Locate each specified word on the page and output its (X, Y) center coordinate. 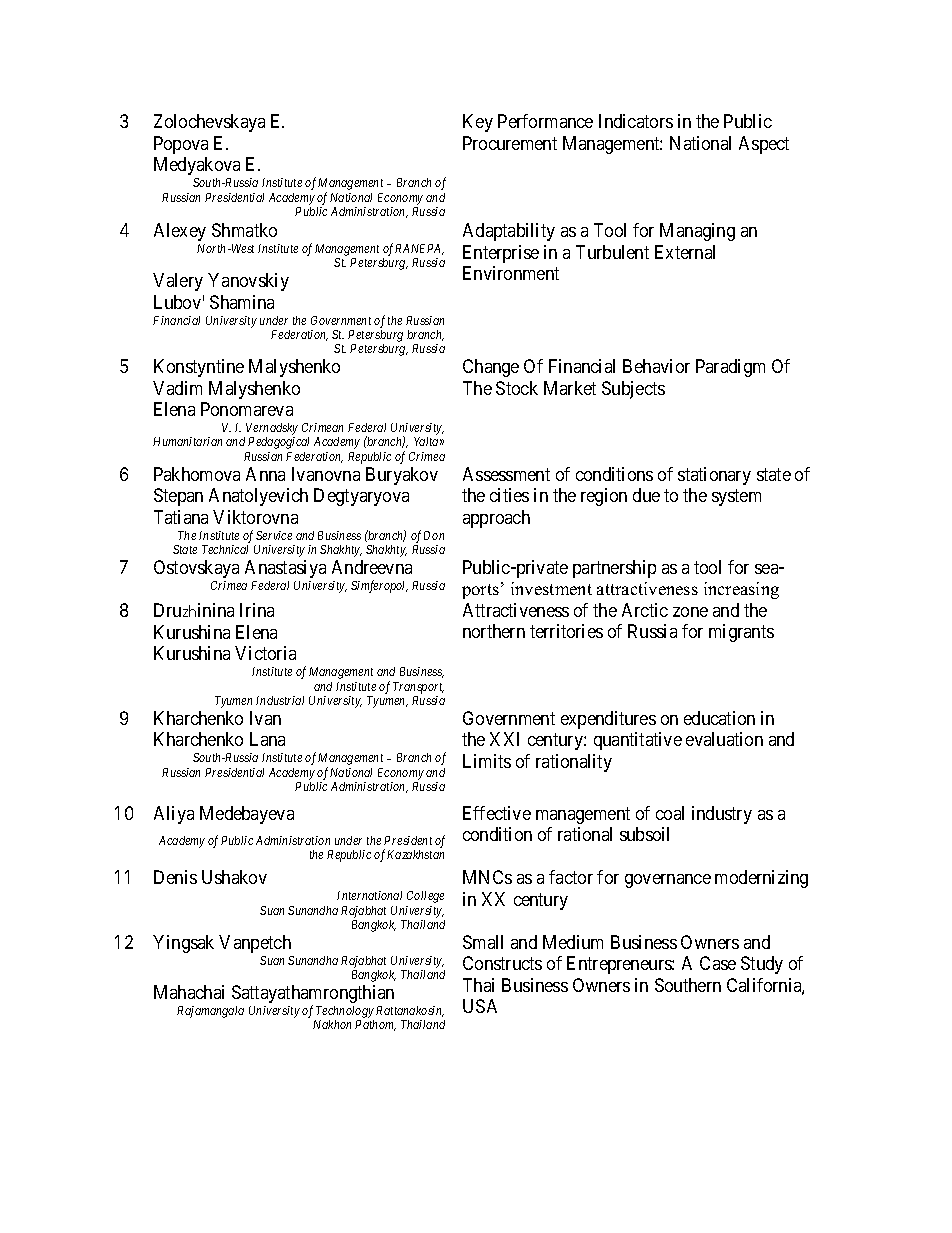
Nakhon (332, 1024)
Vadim (177, 388)
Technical (225, 549)
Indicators (636, 121)
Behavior (656, 366)
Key (478, 123)
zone (690, 612)
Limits (487, 761)
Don (434, 535)
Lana (267, 739)
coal (670, 813)
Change (491, 368)
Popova (181, 145)
